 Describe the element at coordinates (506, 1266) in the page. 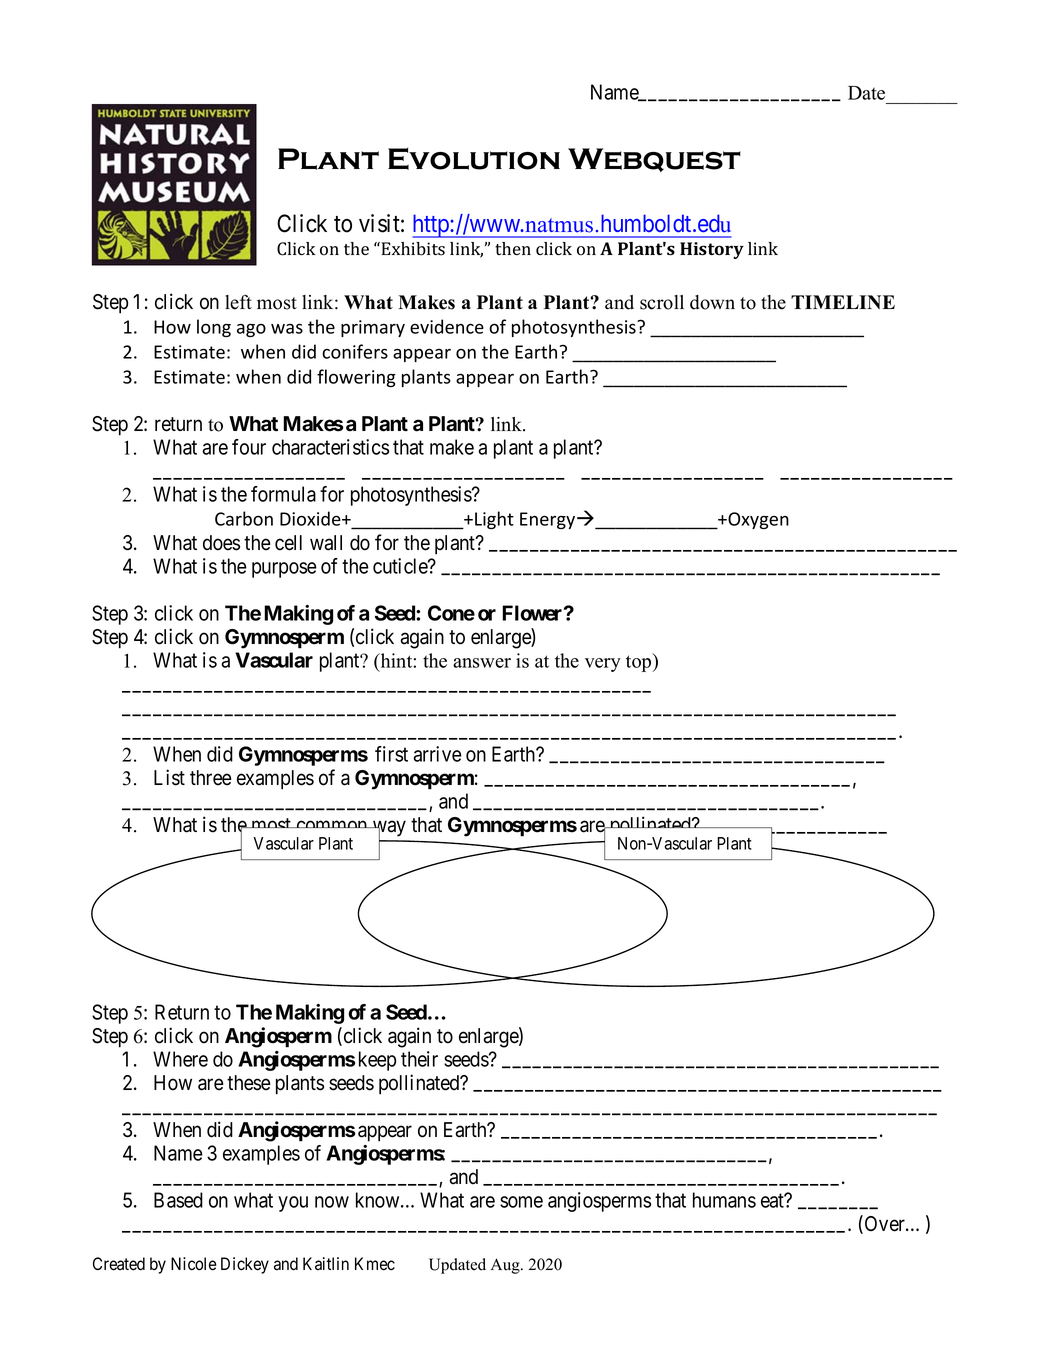

I see `Aug` at that location.
